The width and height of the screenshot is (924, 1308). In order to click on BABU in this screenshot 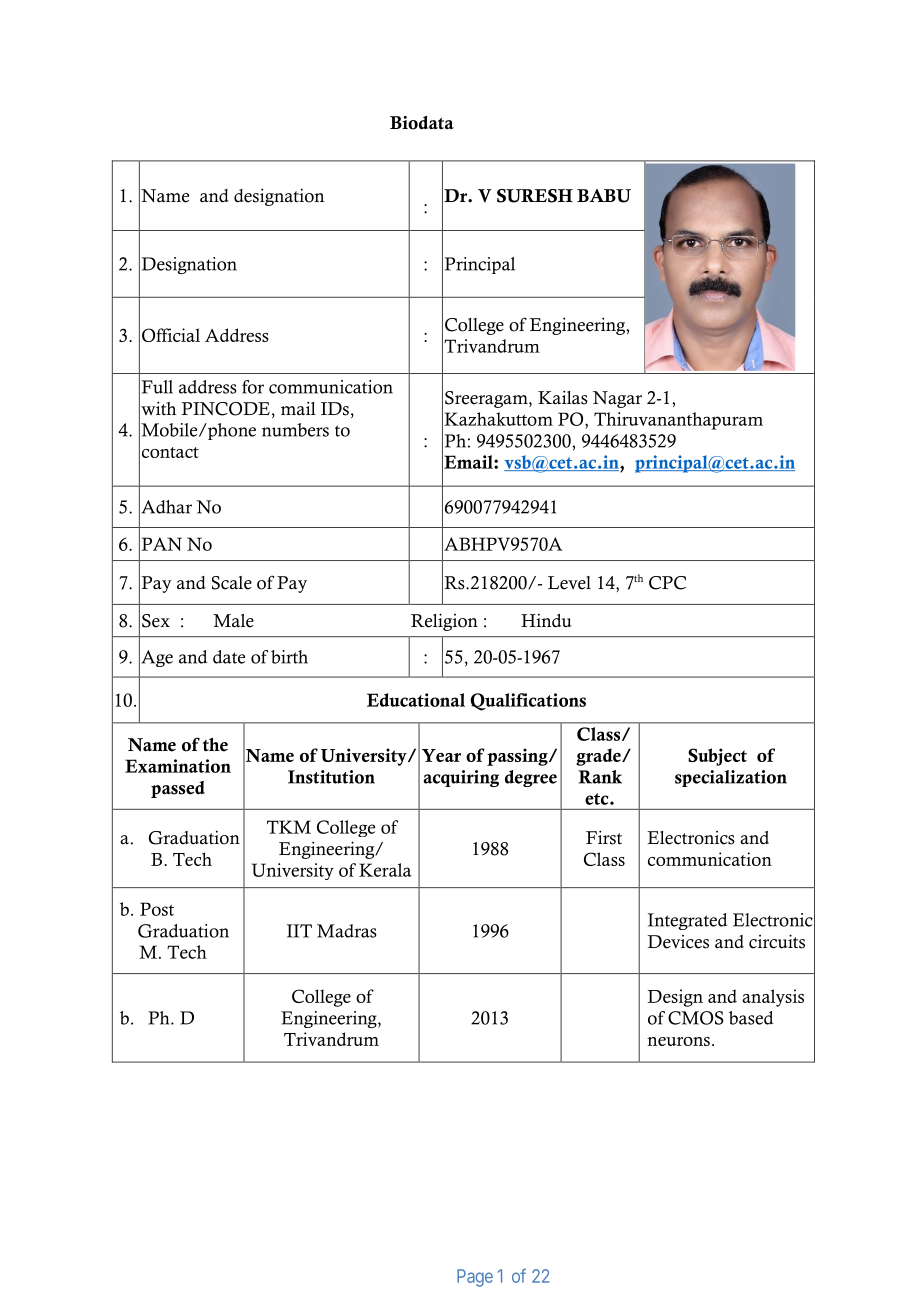, I will do `click(604, 196)`.
